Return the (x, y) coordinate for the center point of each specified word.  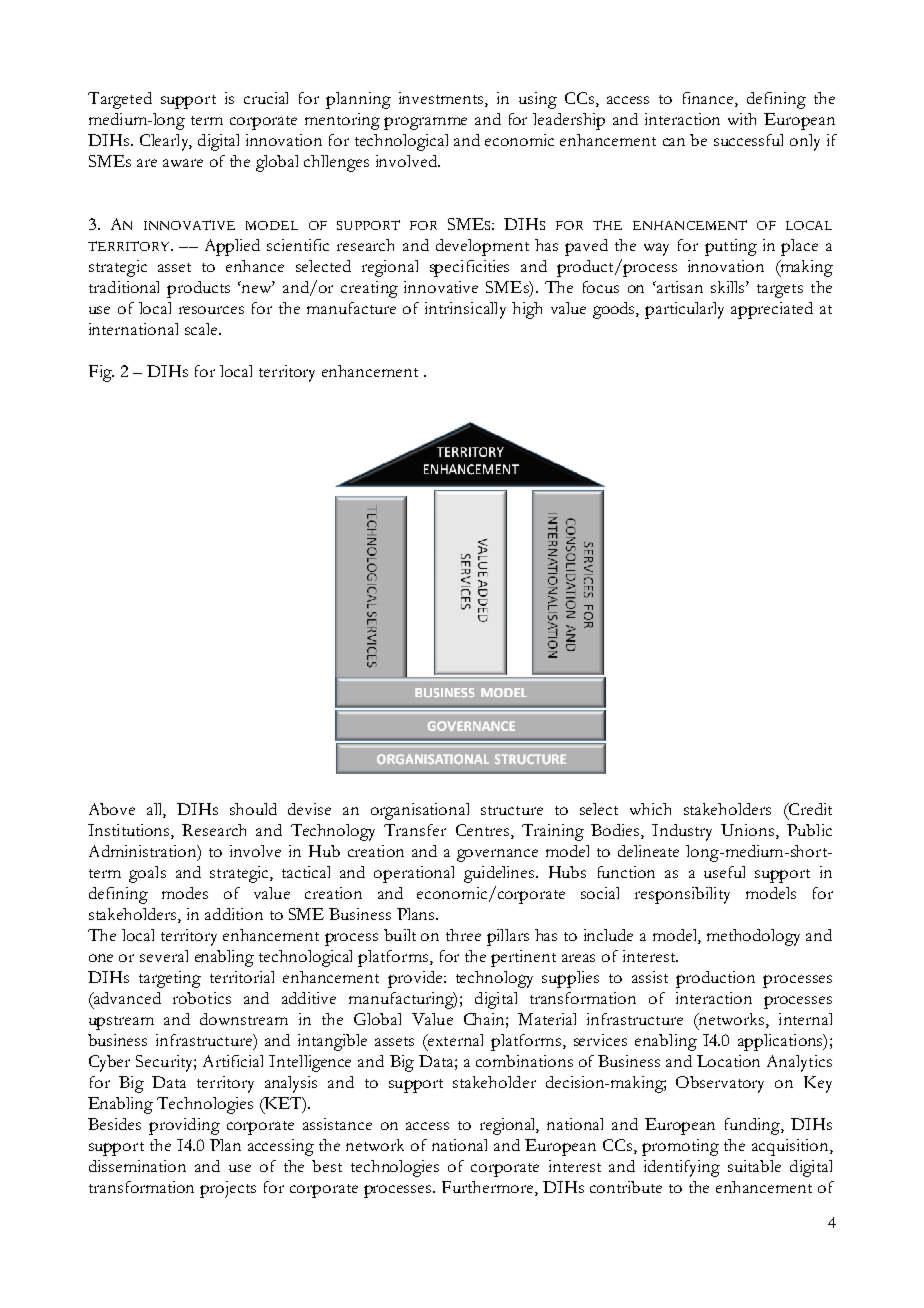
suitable (754, 1166)
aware (183, 163)
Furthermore (489, 1187)
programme (425, 123)
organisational (420, 811)
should (253, 809)
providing (184, 1126)
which (650, 809)
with (742, 119)
